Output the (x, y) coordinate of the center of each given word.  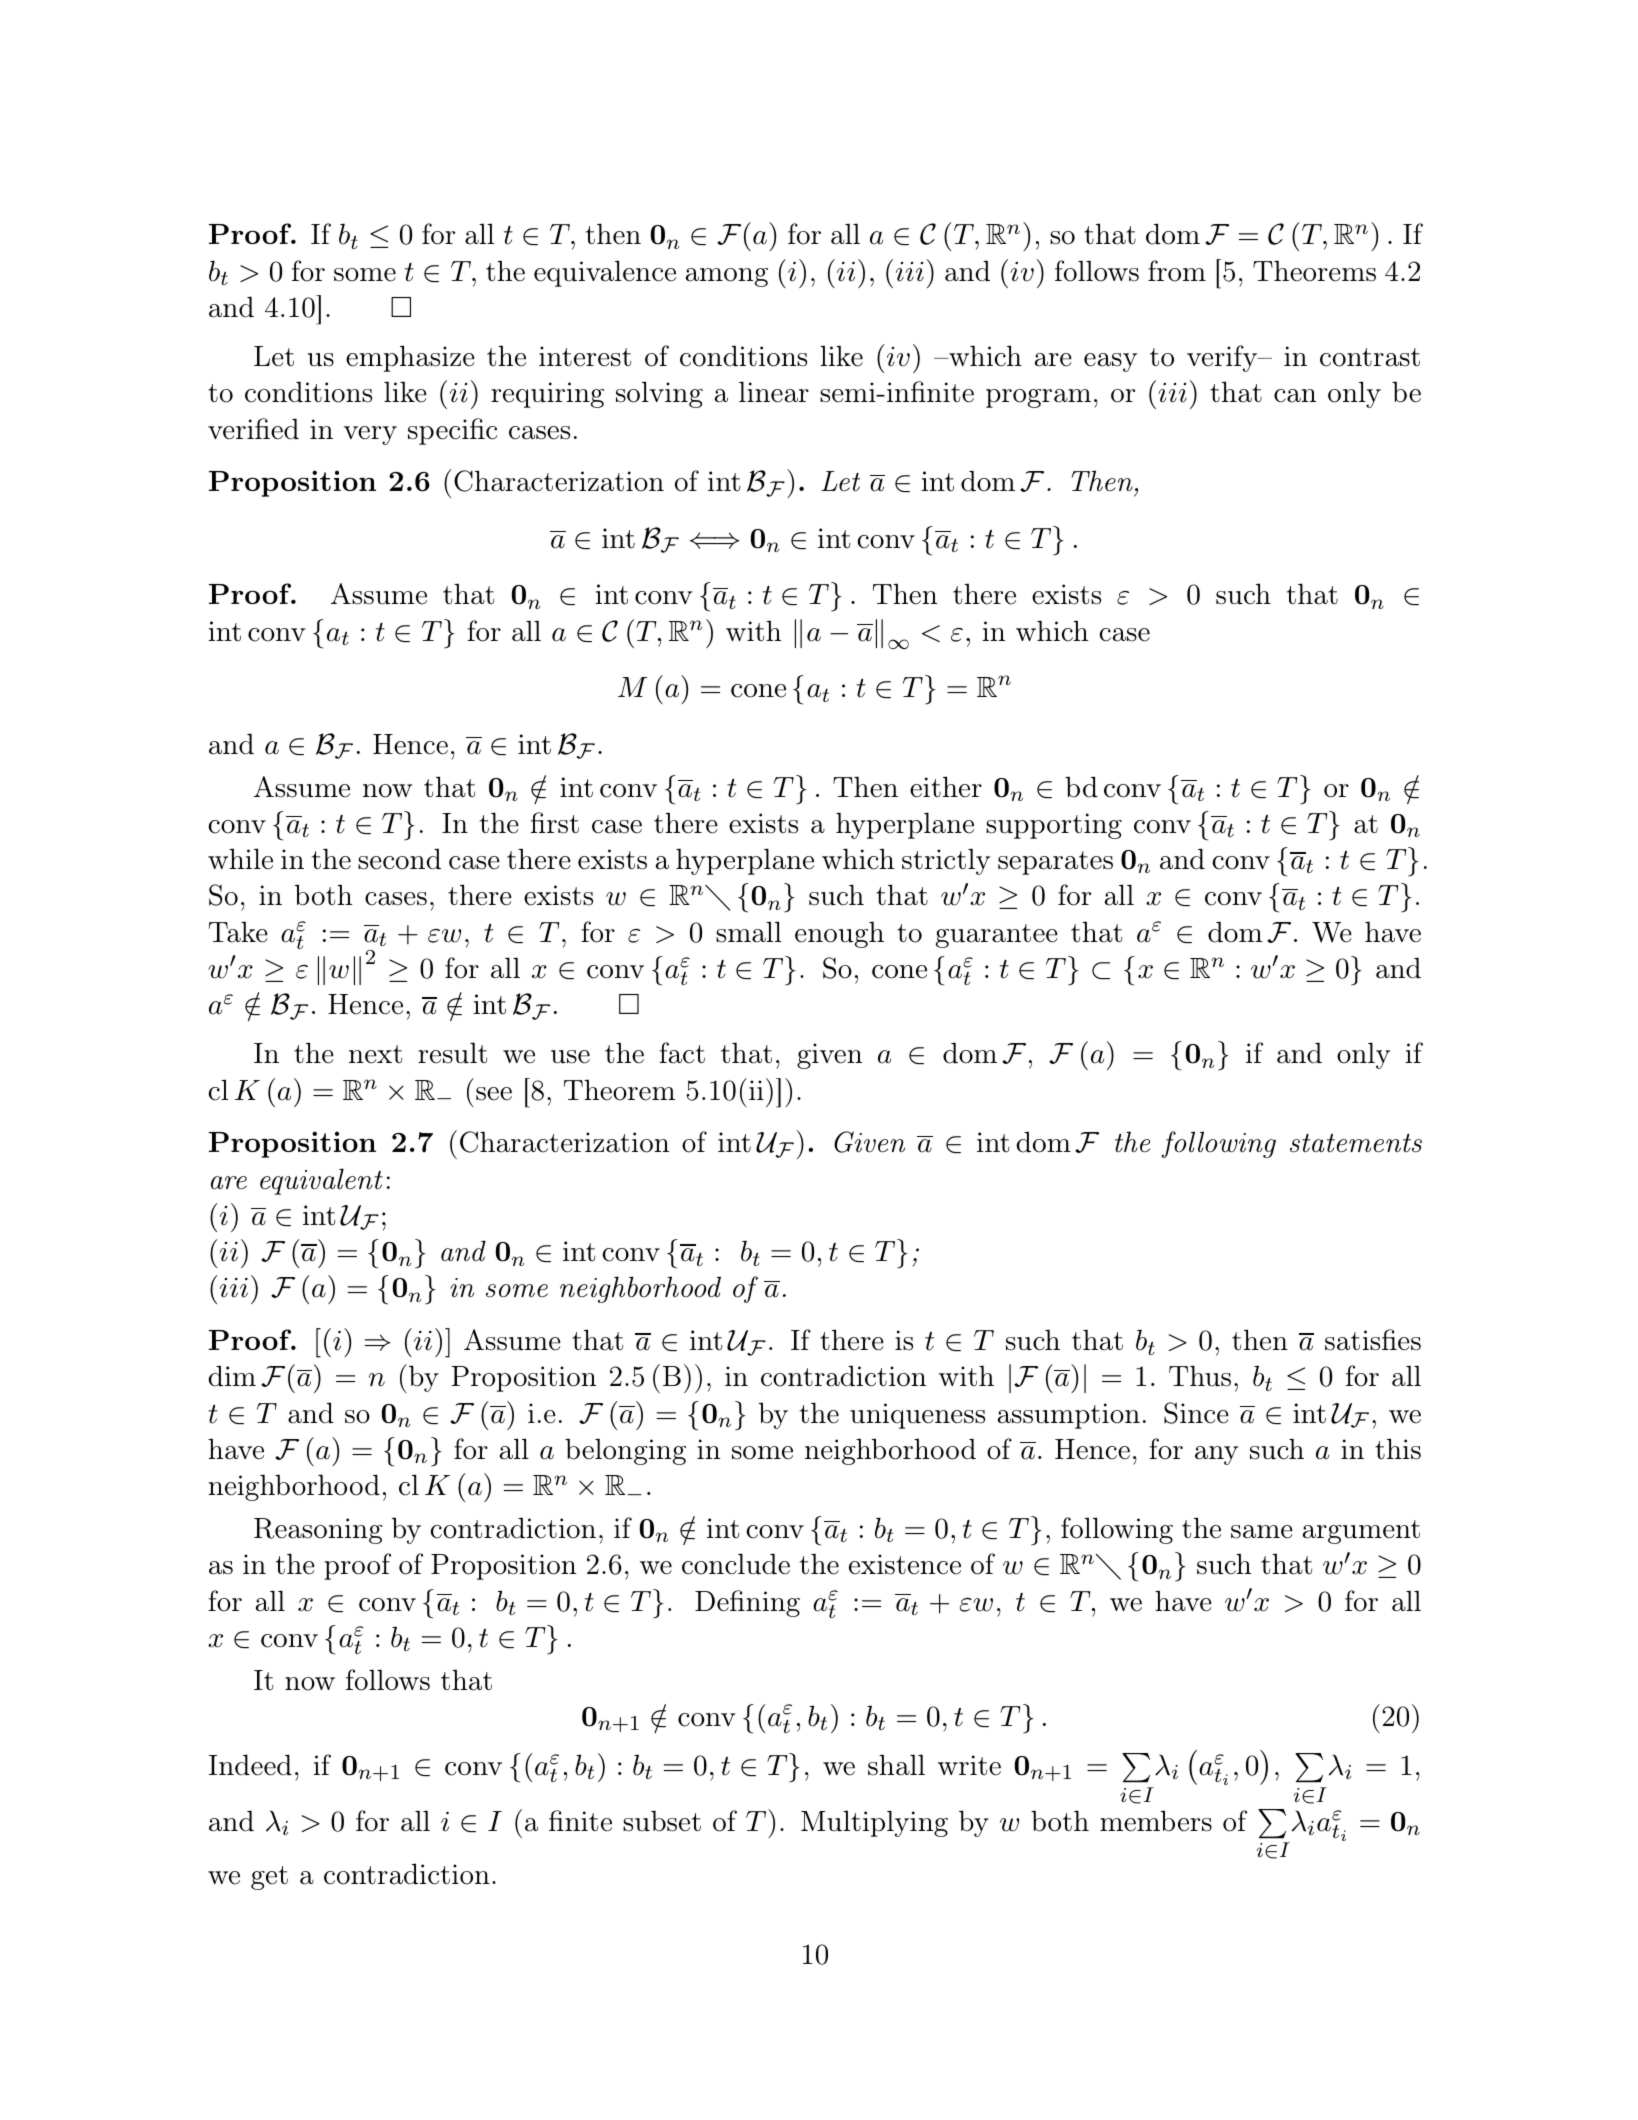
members (1156, 1821)
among (727, 277)
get (269, 1878)
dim (232, 1376)
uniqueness (917, 1416)
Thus (1200, 1376)
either (946, 787)
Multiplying (874, 1823)
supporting (1054, 826)
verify (1223, 358)
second (399, 859)
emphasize (410, 358)
